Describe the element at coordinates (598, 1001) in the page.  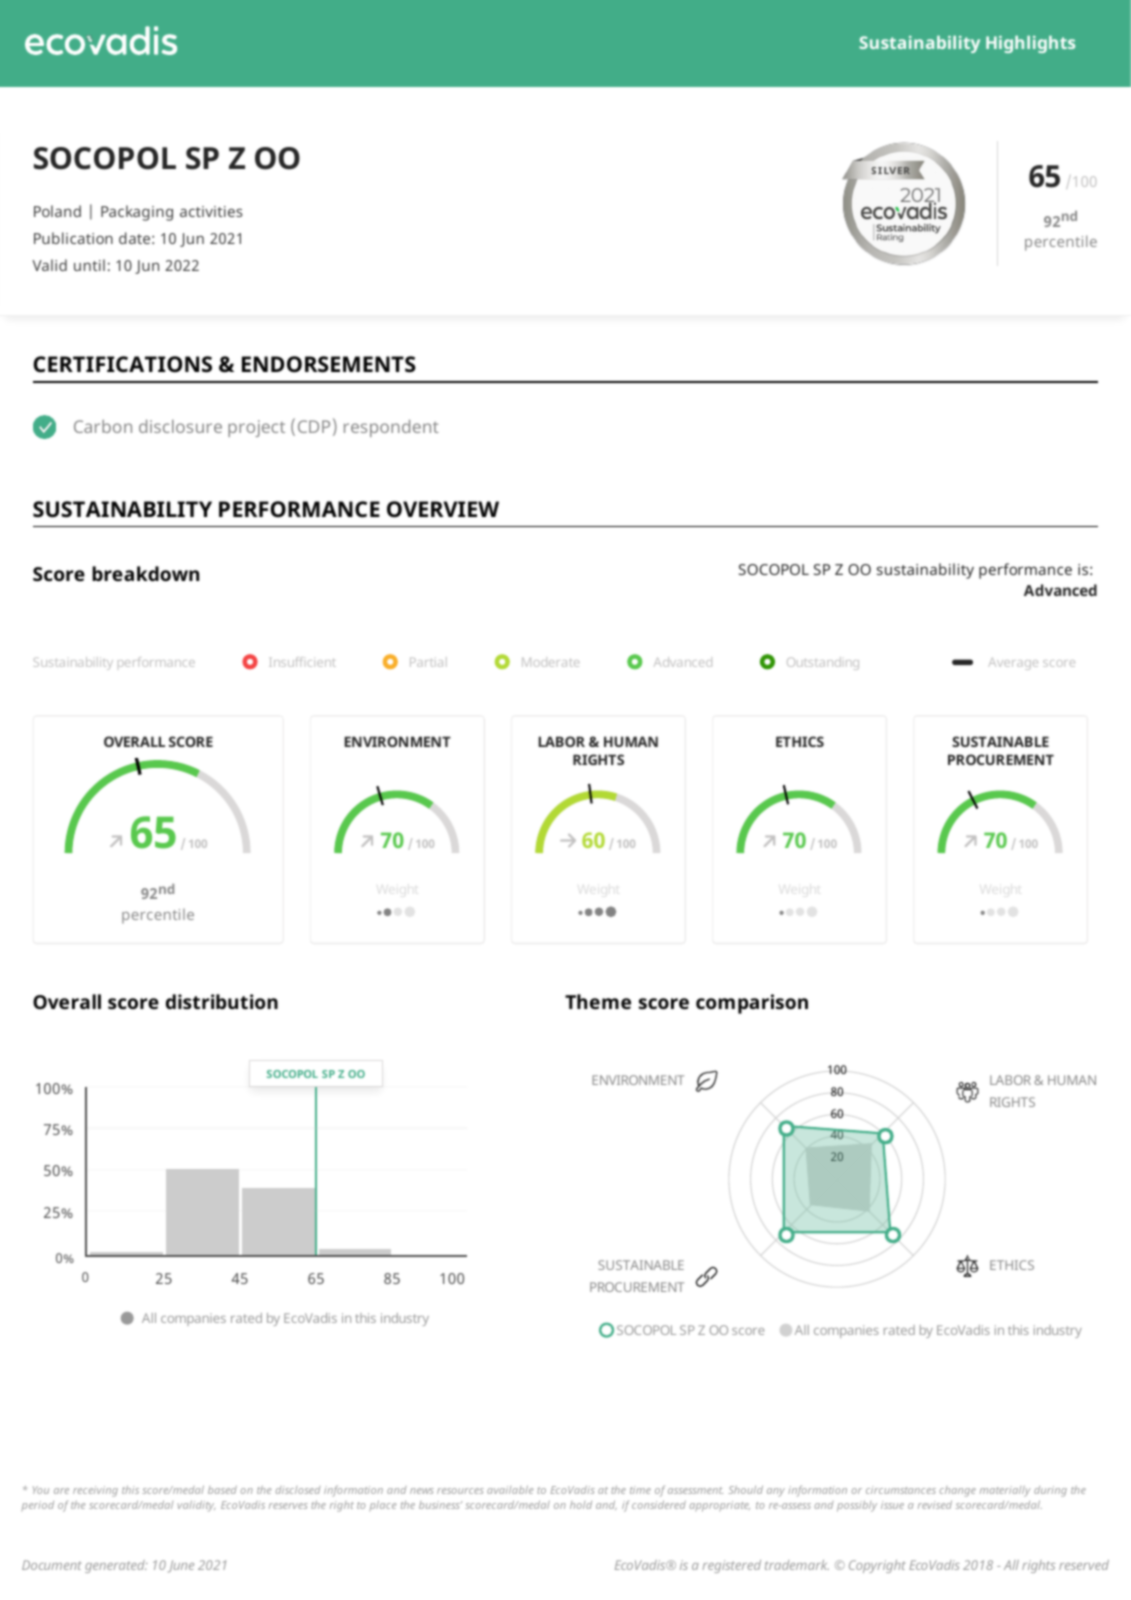
I see `Theme` at that location.
